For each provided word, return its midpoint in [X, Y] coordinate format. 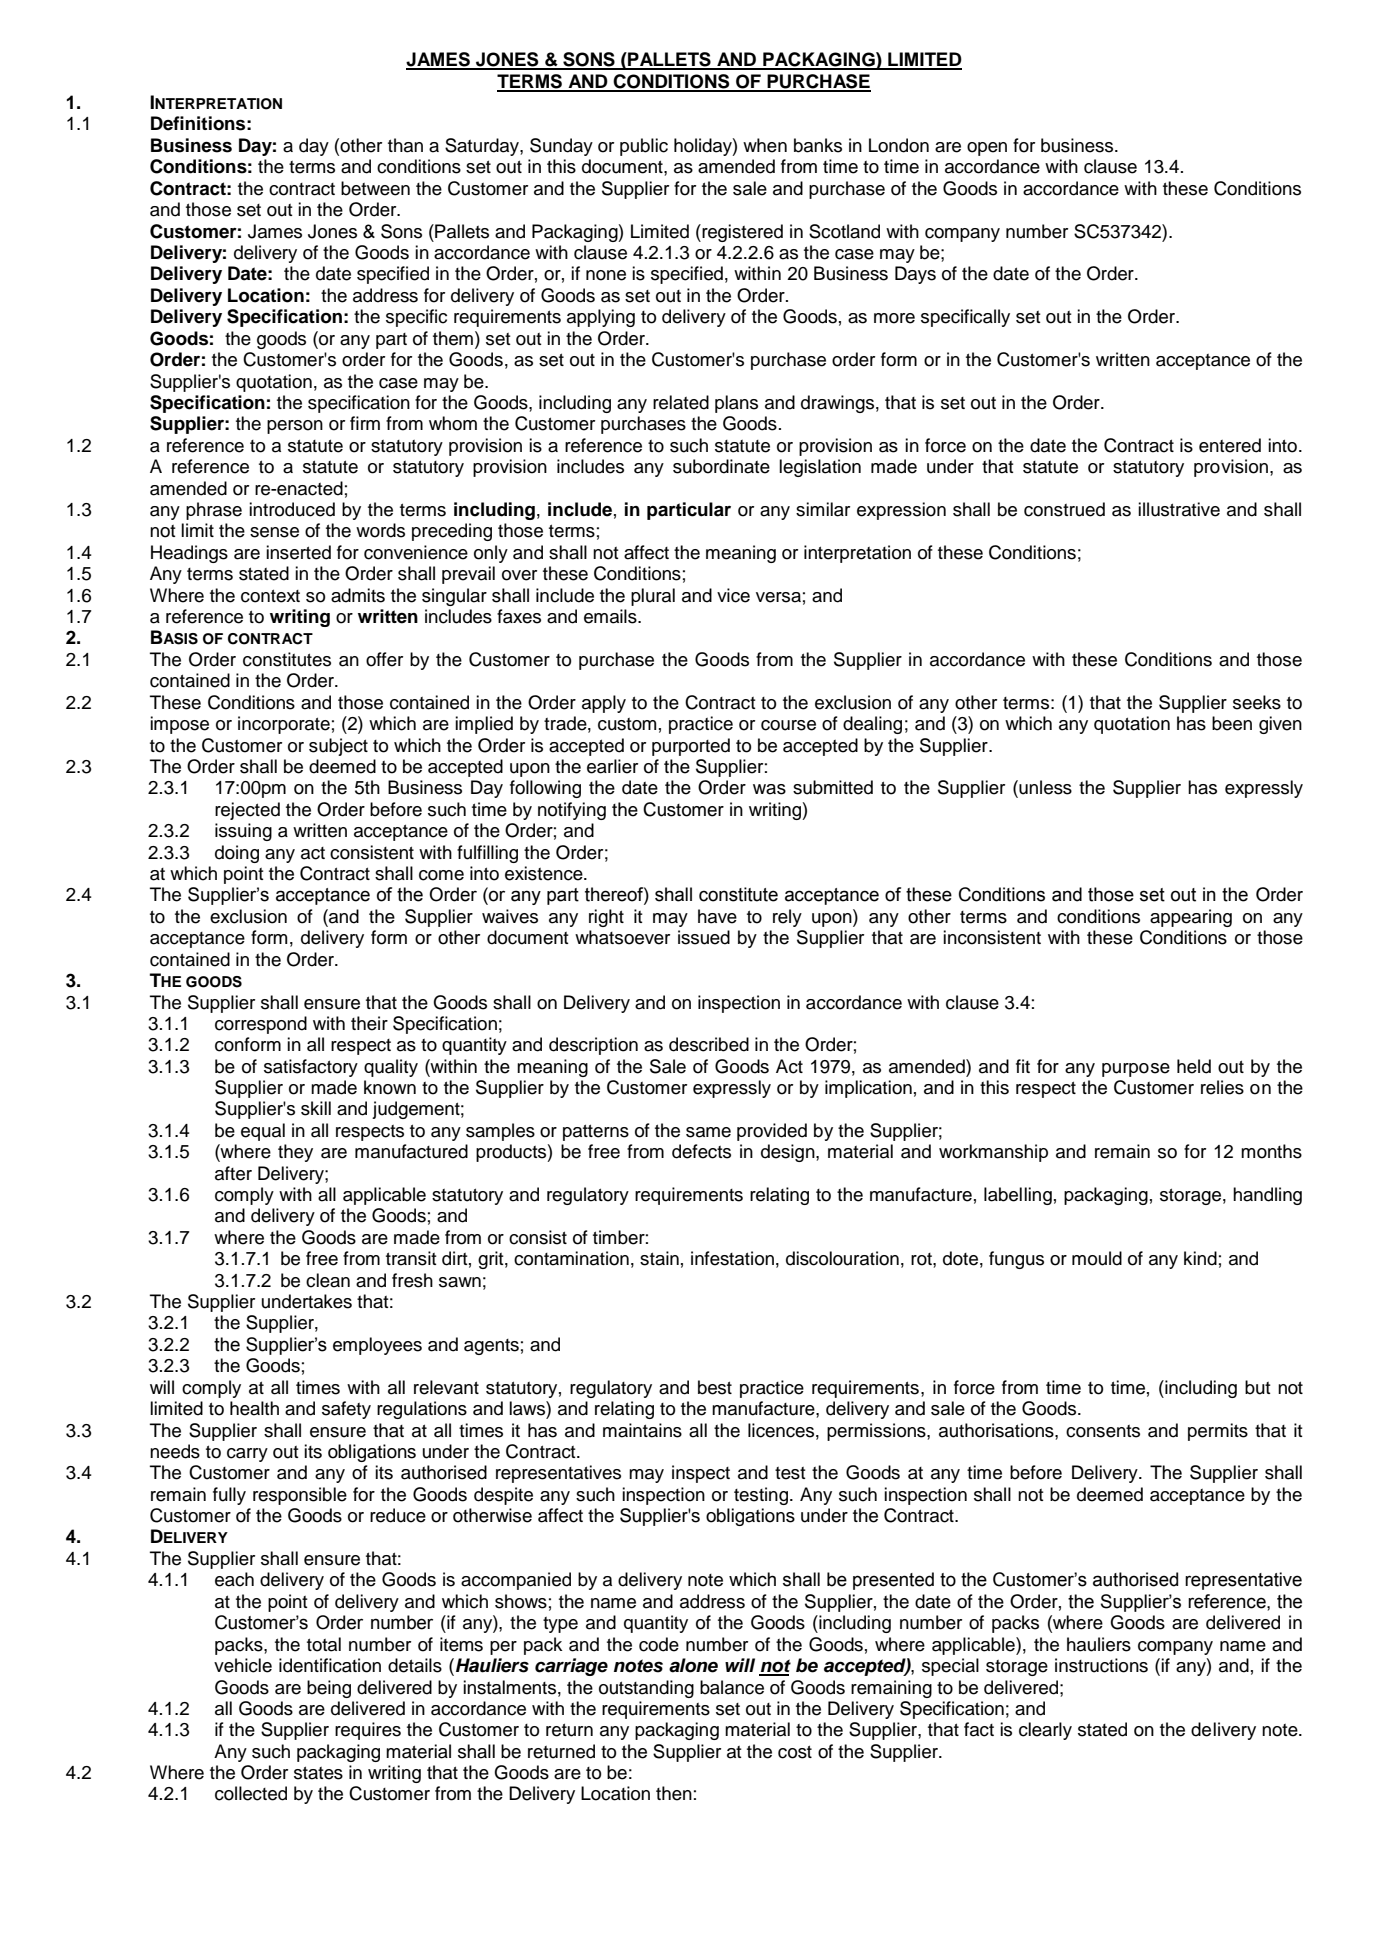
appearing [1191, 918]
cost [795, 1752]
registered [741, 233]
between [375, 188]
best [715, 1387]
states [318, 1773]
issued [704, 937]
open [987, 149]
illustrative [1179, 509]
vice [733, 595]
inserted [298, 552]
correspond [261, 1025]
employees [377, 1346]
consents [1103, 1431]
